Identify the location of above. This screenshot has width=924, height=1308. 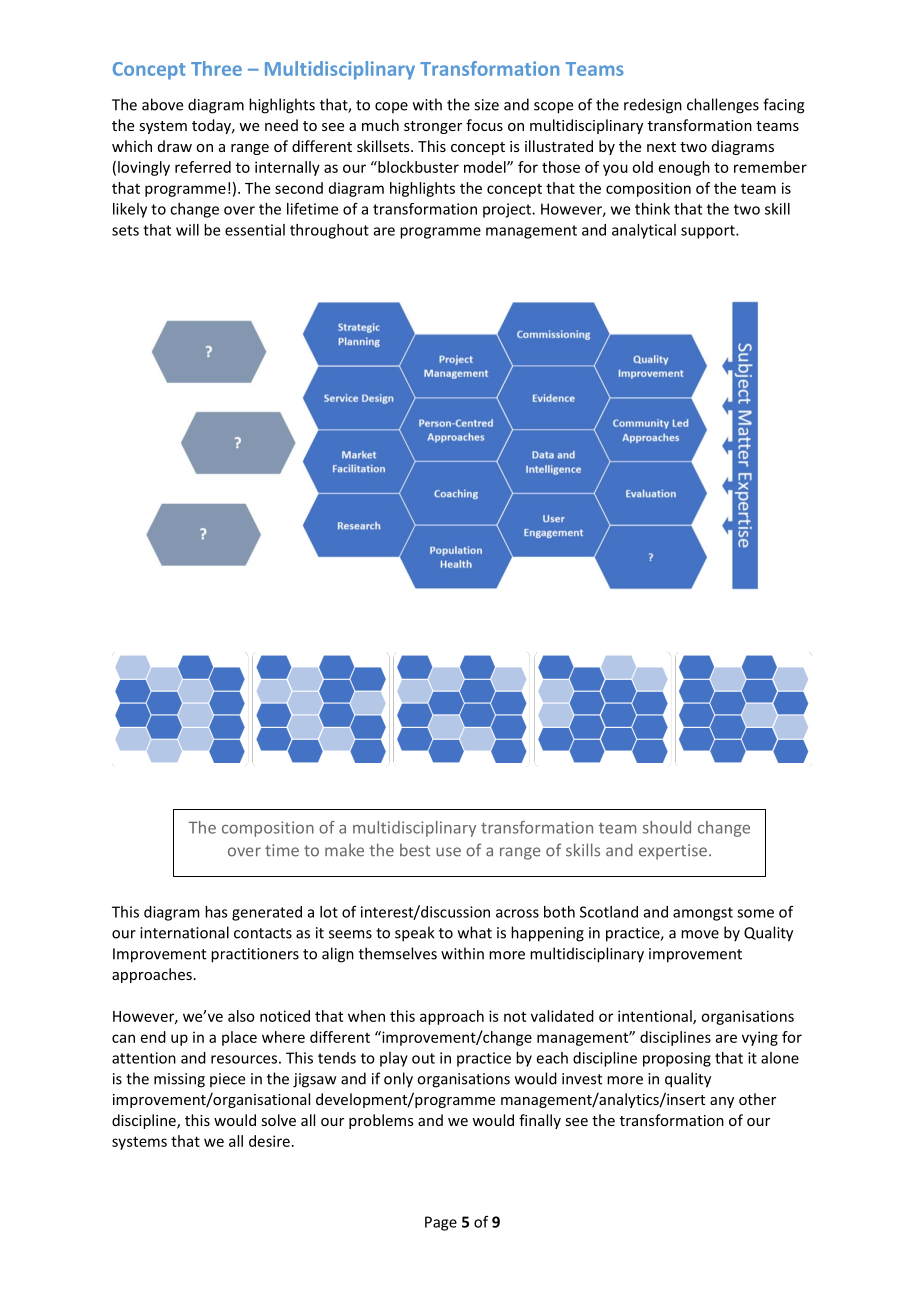
(162, 104).
